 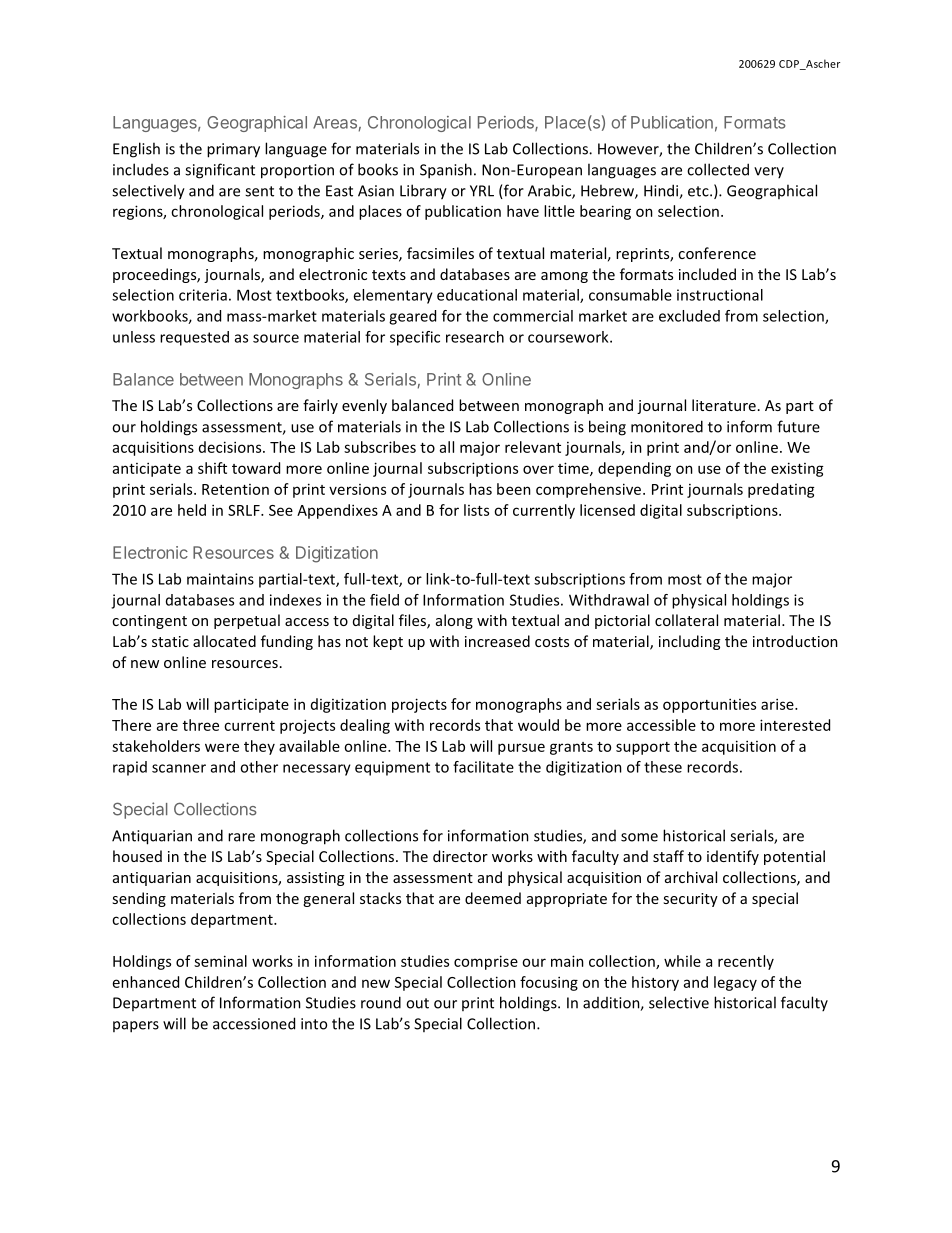 I want to click on primary, so click(x=233, y=150).
